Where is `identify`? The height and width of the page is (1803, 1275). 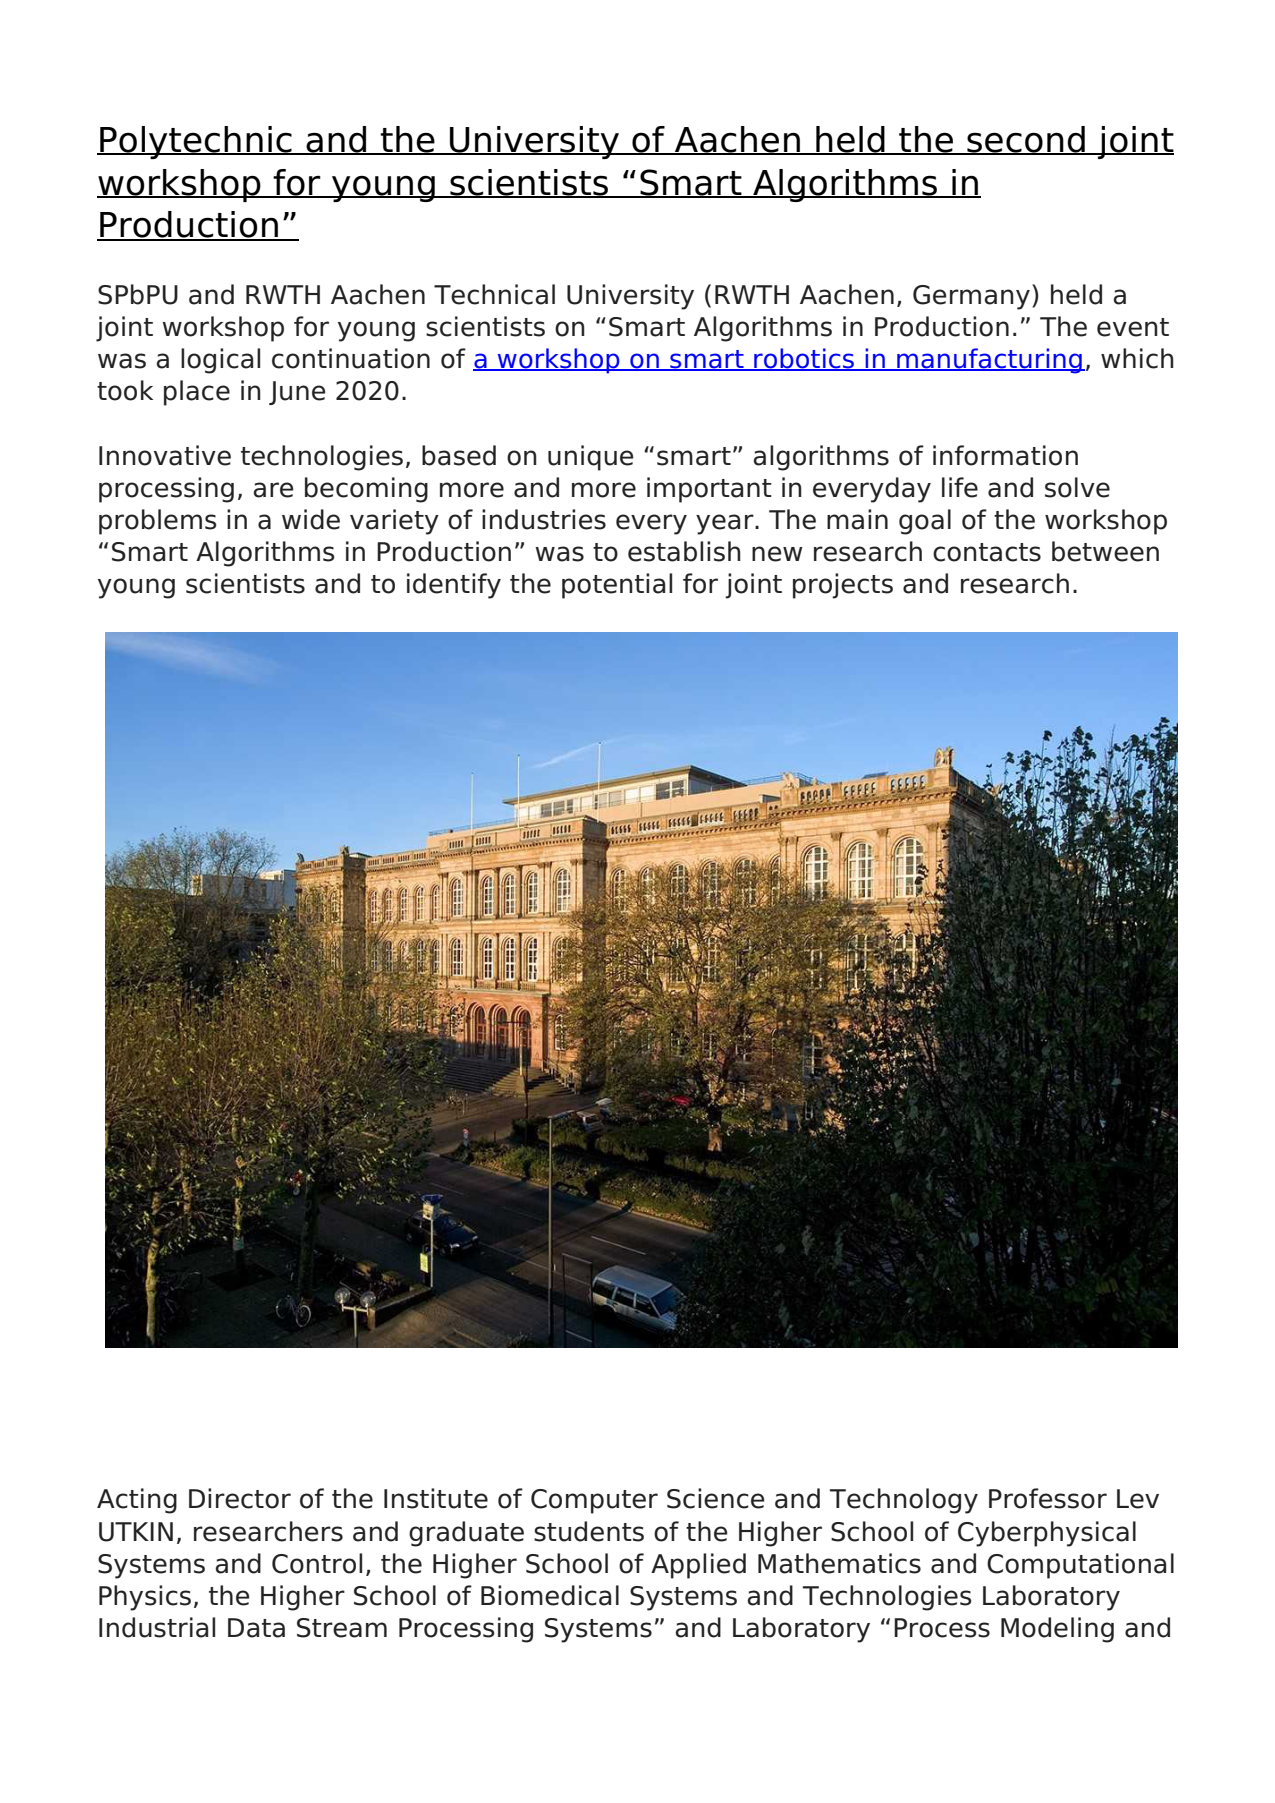
identify is located at coordinates (454, 586).
